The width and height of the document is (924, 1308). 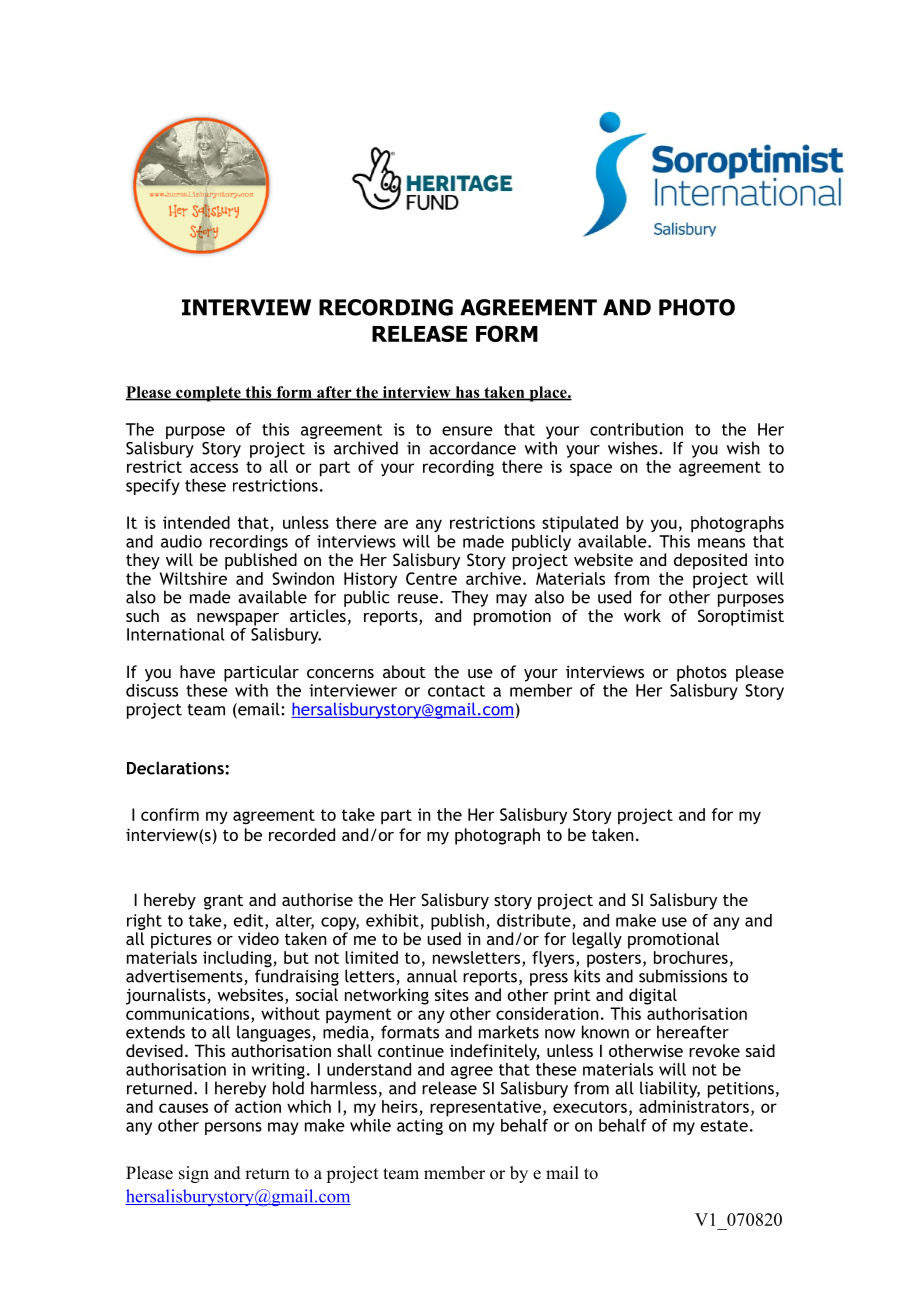 What do you see at coordinates (636, 429) in the document?
I see `contribution` at bounding box center [636, 429].
